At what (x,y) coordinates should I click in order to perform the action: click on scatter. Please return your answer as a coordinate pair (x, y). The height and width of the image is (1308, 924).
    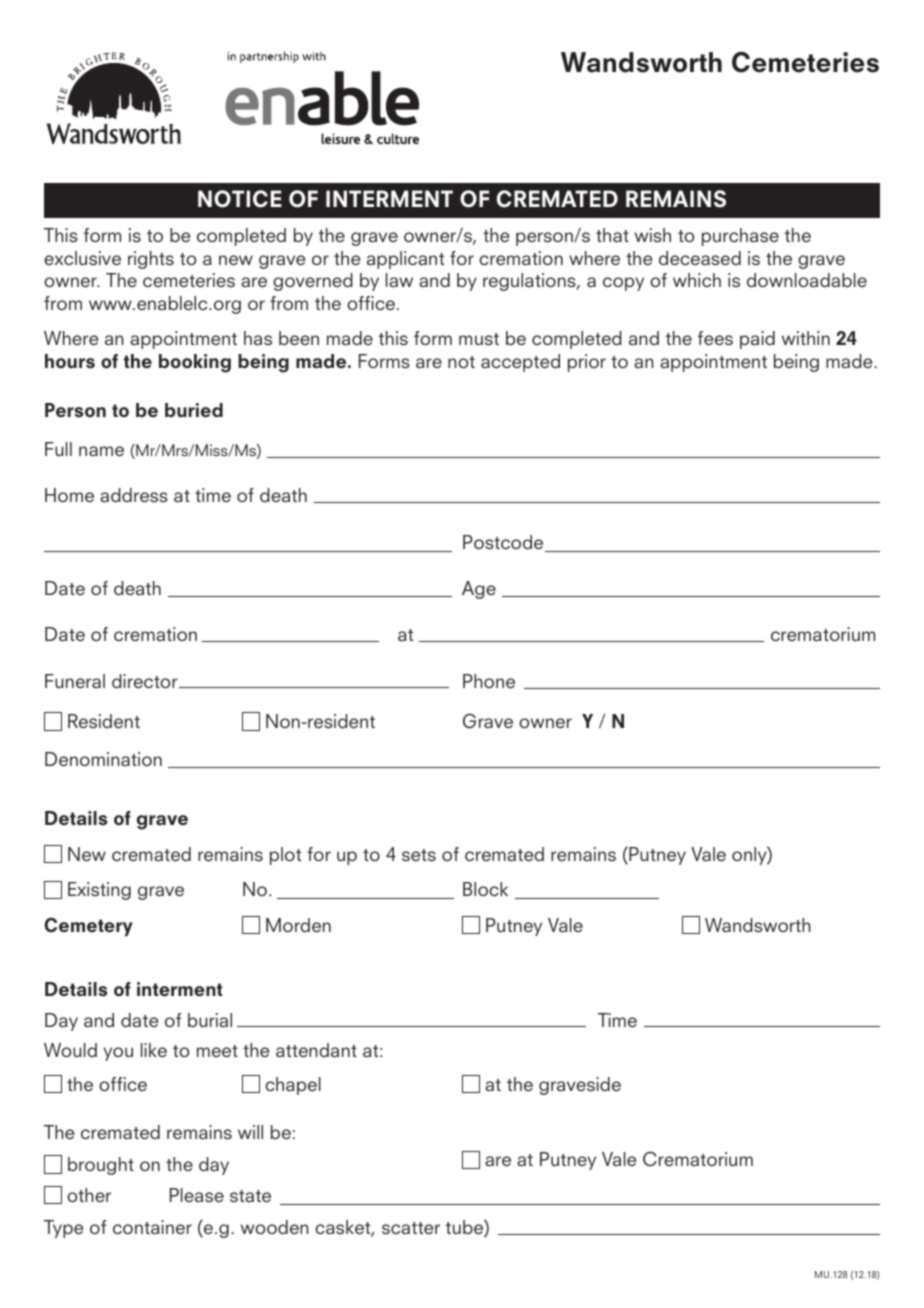
    Looking at the image, I should click on (411, 1228).
